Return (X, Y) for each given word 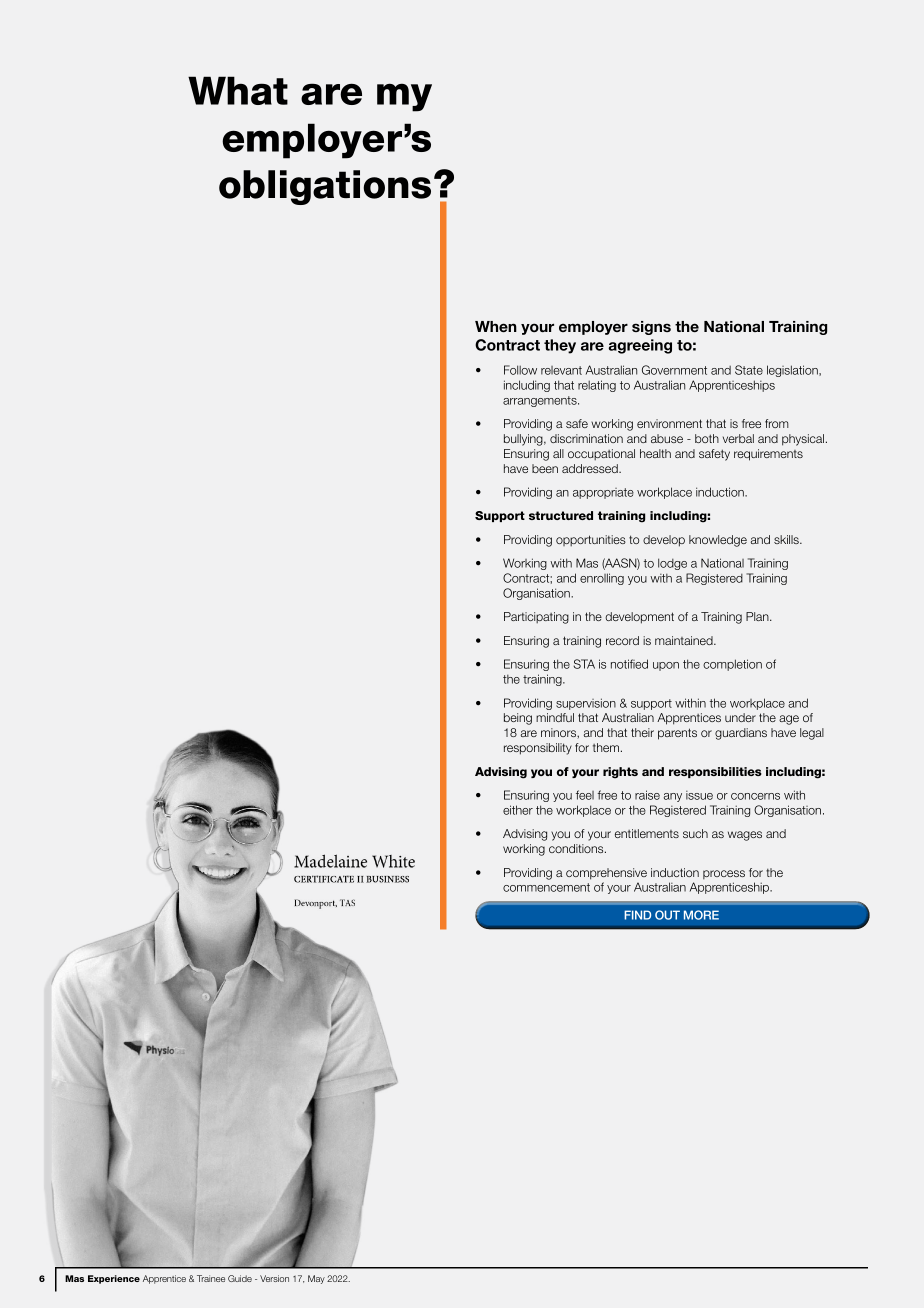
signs (651, 328)
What (238, 90)
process (724, 874)
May (316, 1279)
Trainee (211, 1278)
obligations (325, 187)
